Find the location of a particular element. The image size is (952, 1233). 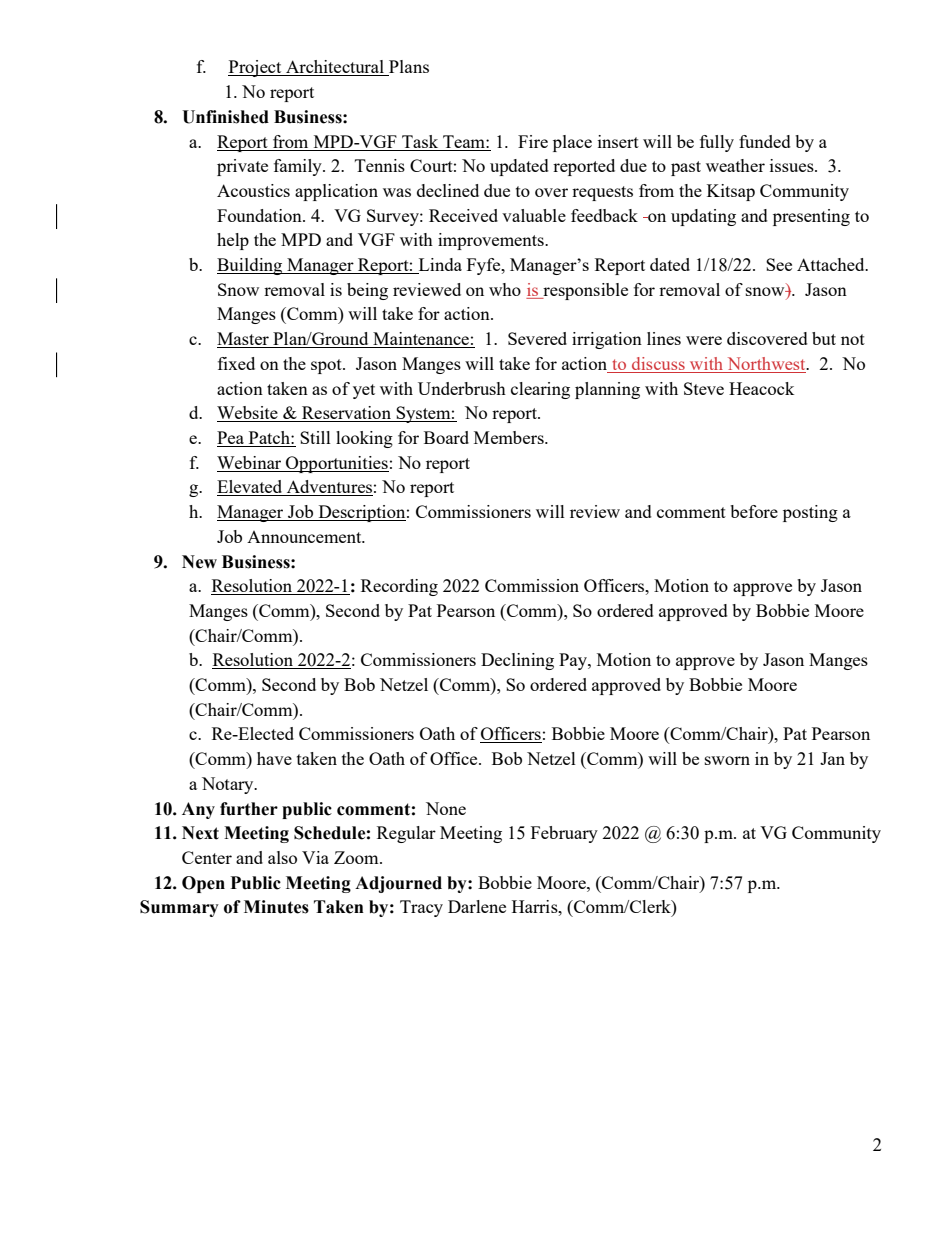

Minutes is located at coordinates (276, 907).
